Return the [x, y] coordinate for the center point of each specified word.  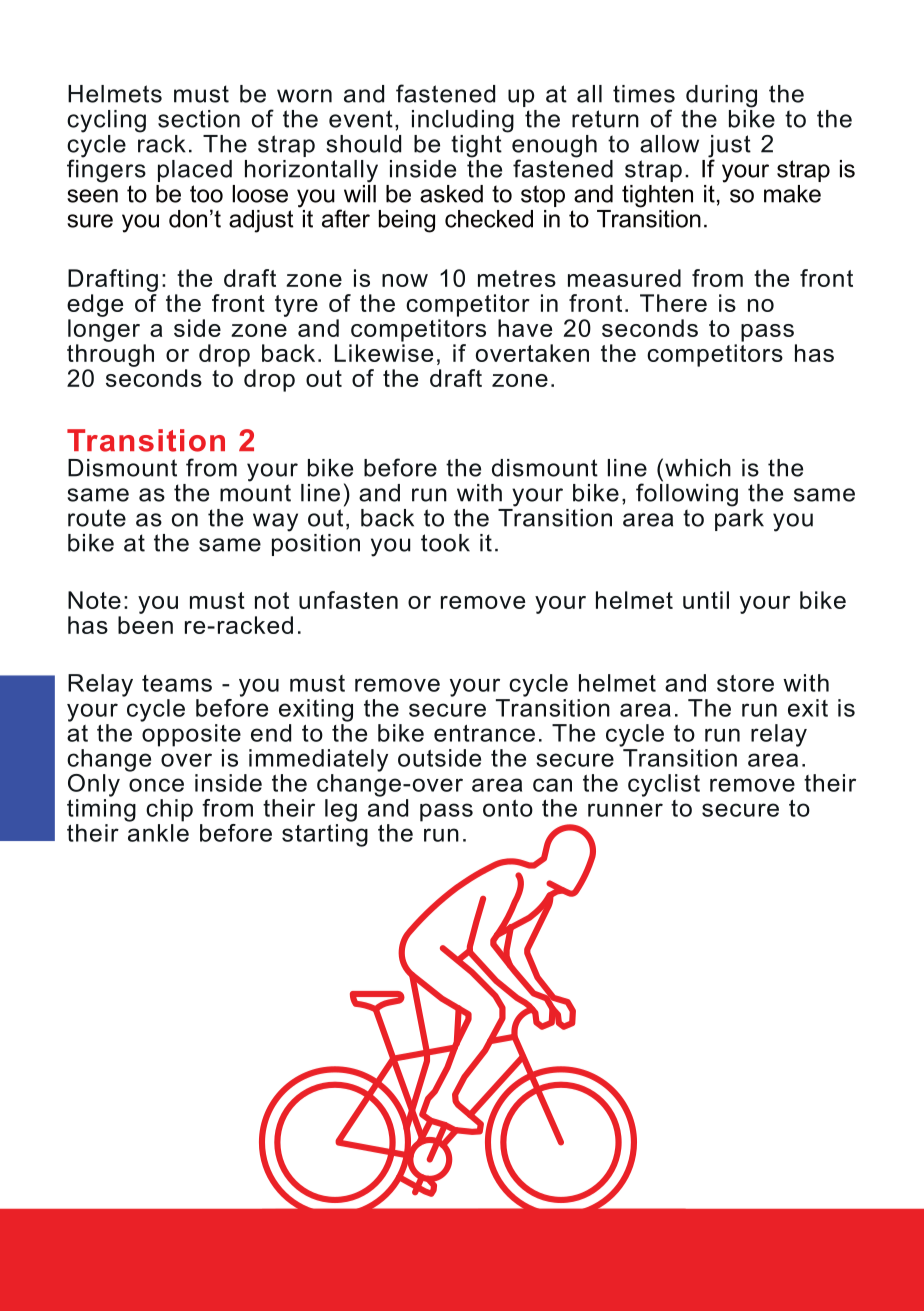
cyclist [664, 785]
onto [508, 808]
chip [169, 810]
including [463, 121]
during [721, 96]
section [199, 119]
